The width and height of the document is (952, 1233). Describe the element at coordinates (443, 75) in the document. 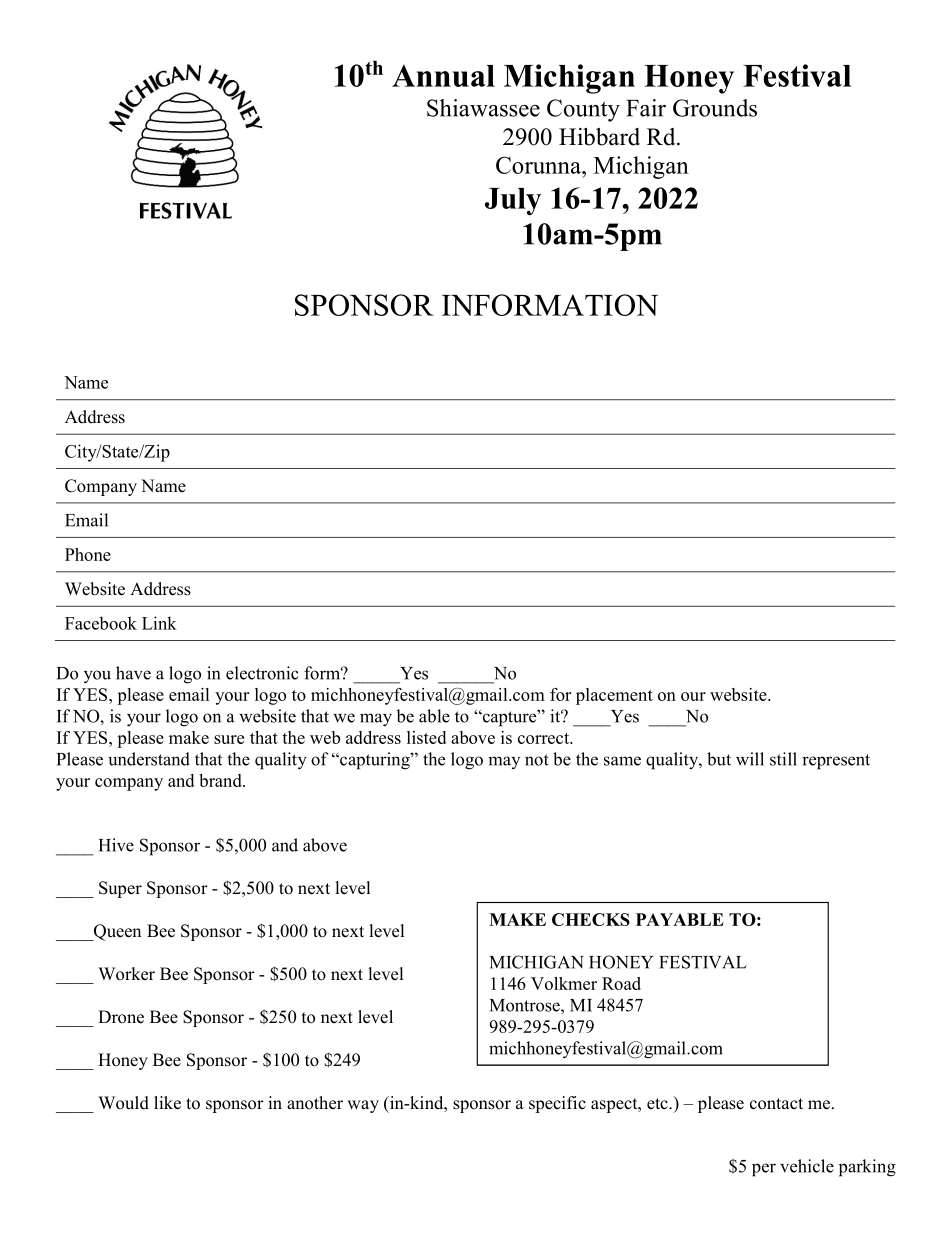

I see `Annual` at that location.
